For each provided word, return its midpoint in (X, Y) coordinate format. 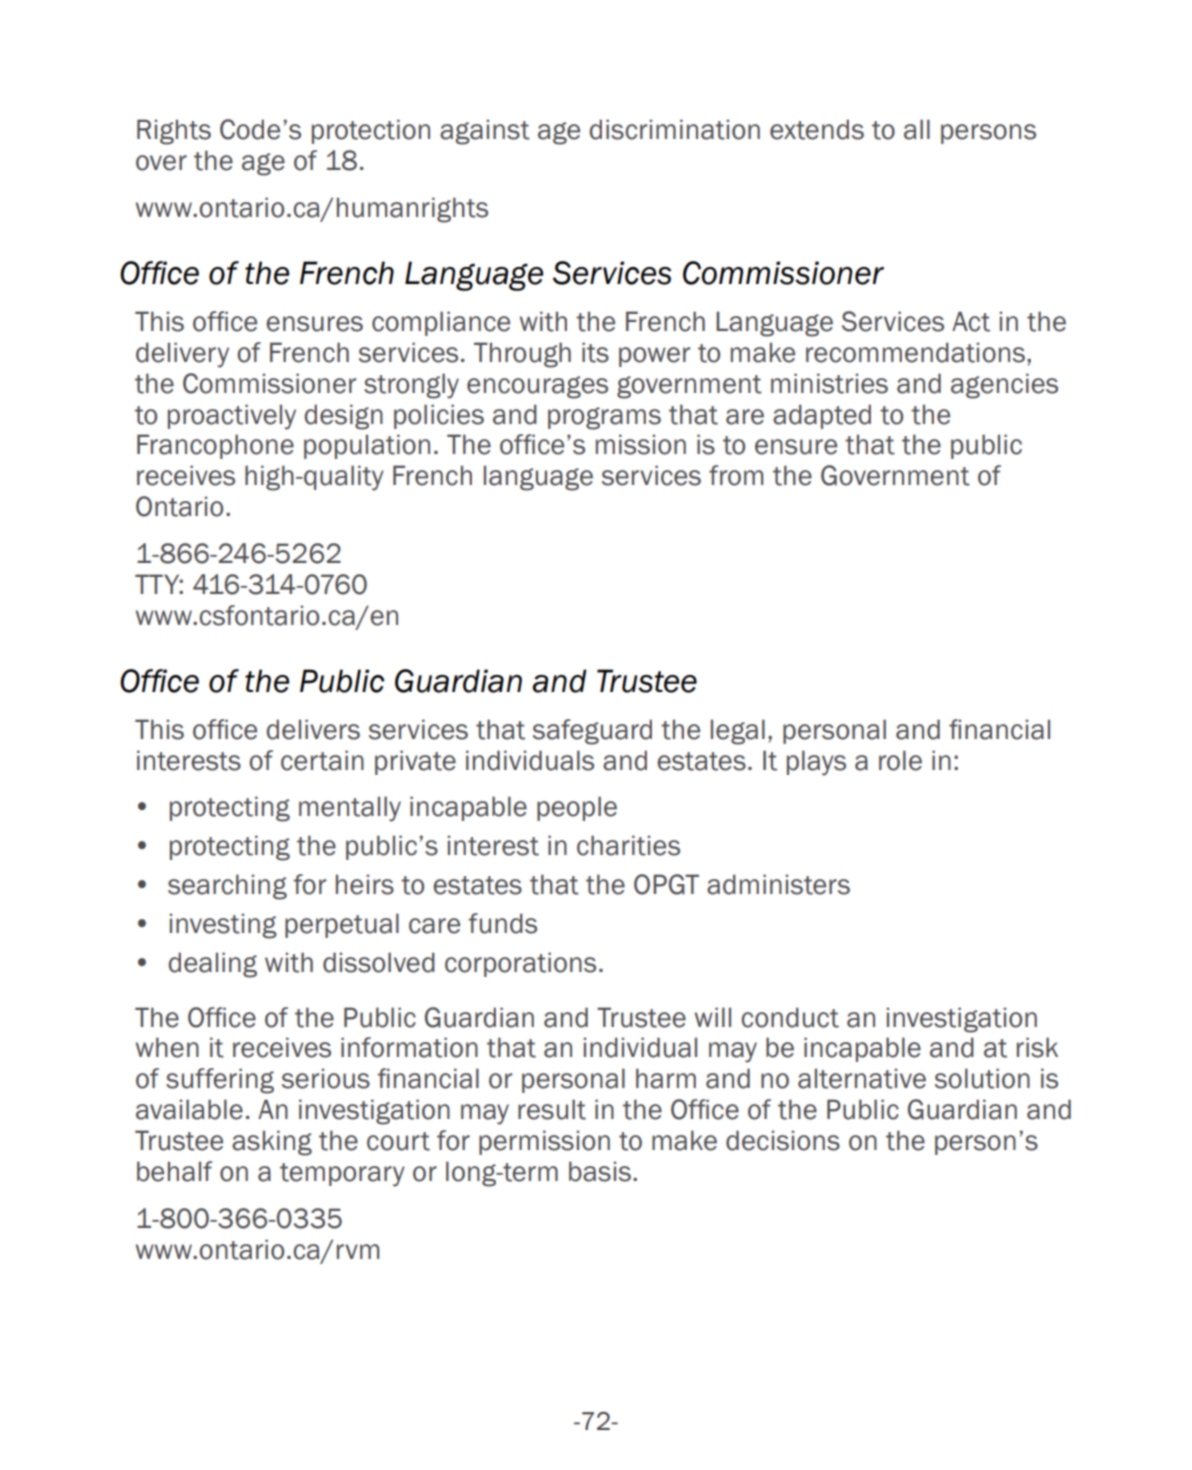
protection (371, 131)
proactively (232, 417)
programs (604, 418)
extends (817, 129)
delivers (313, 729)
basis (600, 1171)
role (900, 760)
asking (272, 1143)
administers (778, 884)
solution (982, 1078)
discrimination (674, 129)
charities (628, 845)
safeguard (592, 732)
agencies (1004, 386)
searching (227, 887)
